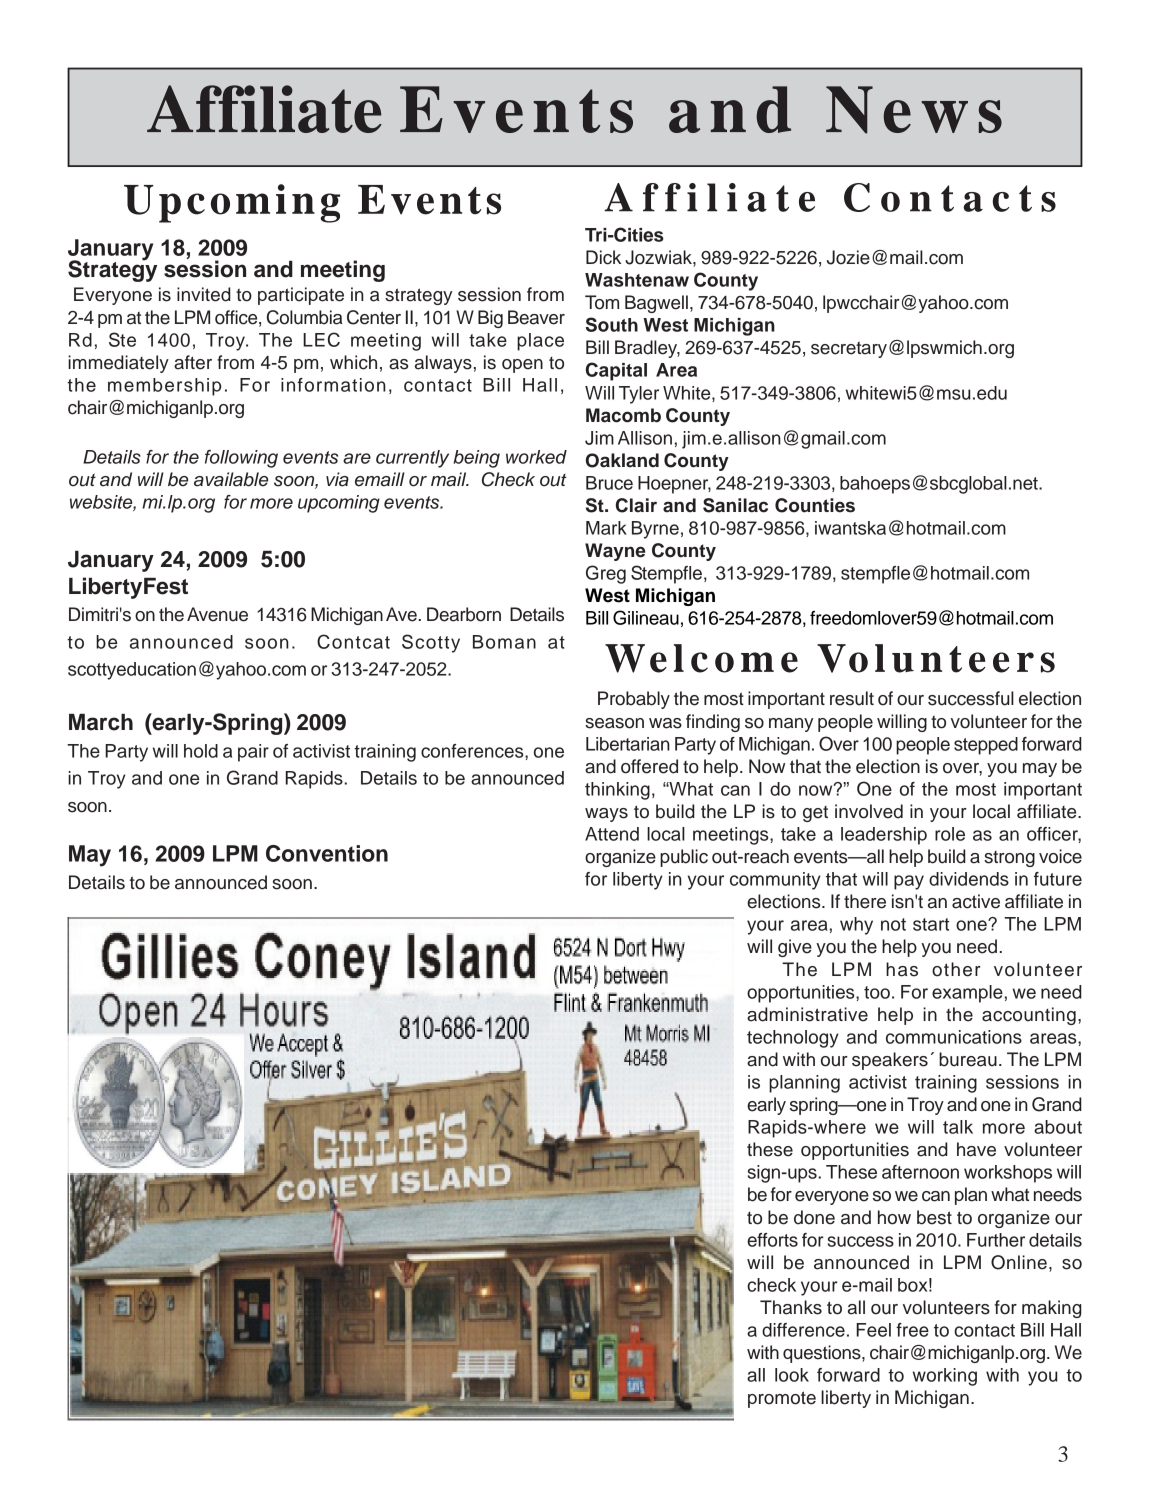 The image size is (1150, 1488). Describe the element at coordinates (793, 1039) in the page. I see `technology` at that location.
